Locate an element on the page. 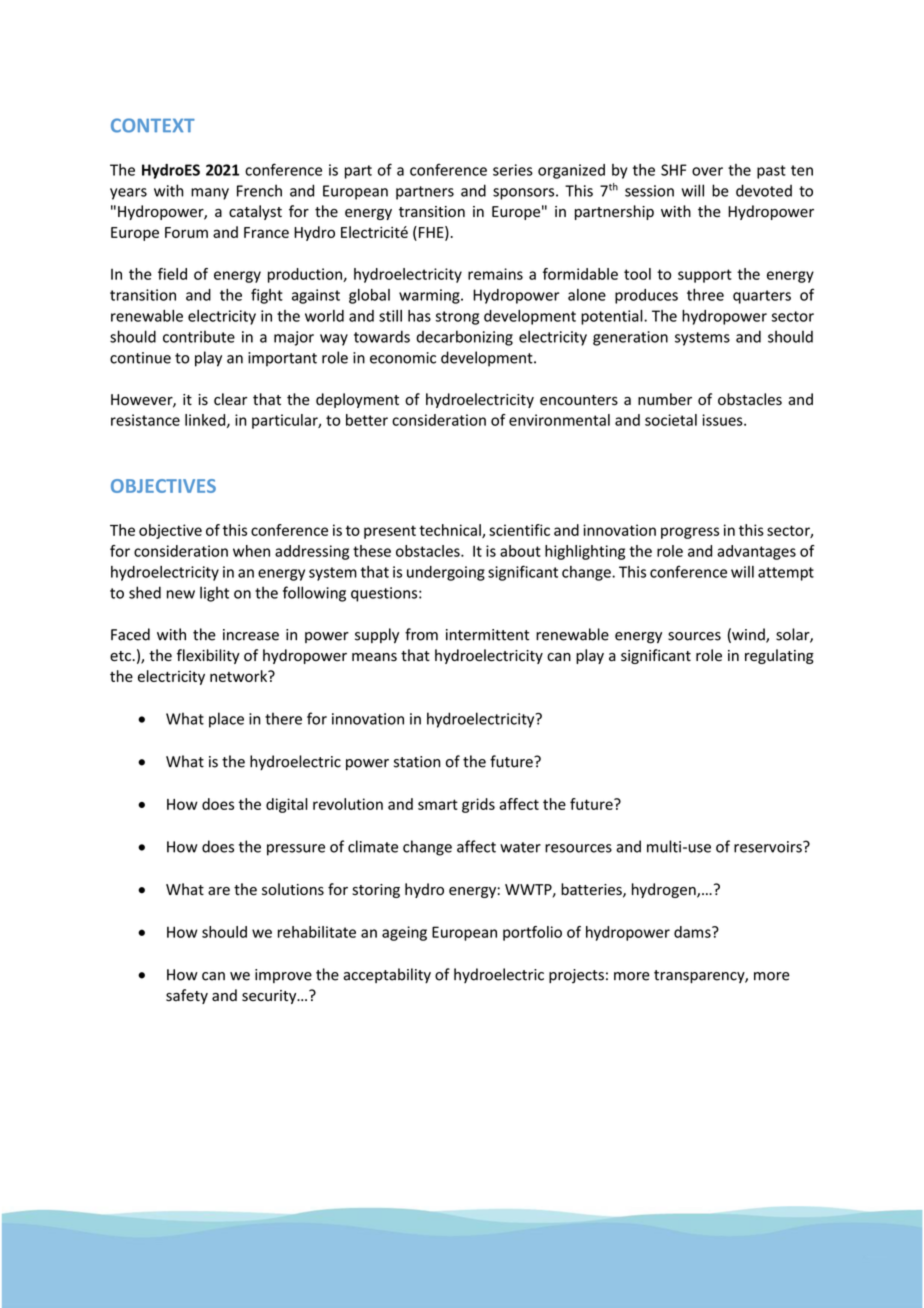 This page has height=1308, width=924. over is located at coordinates (707, 171).
